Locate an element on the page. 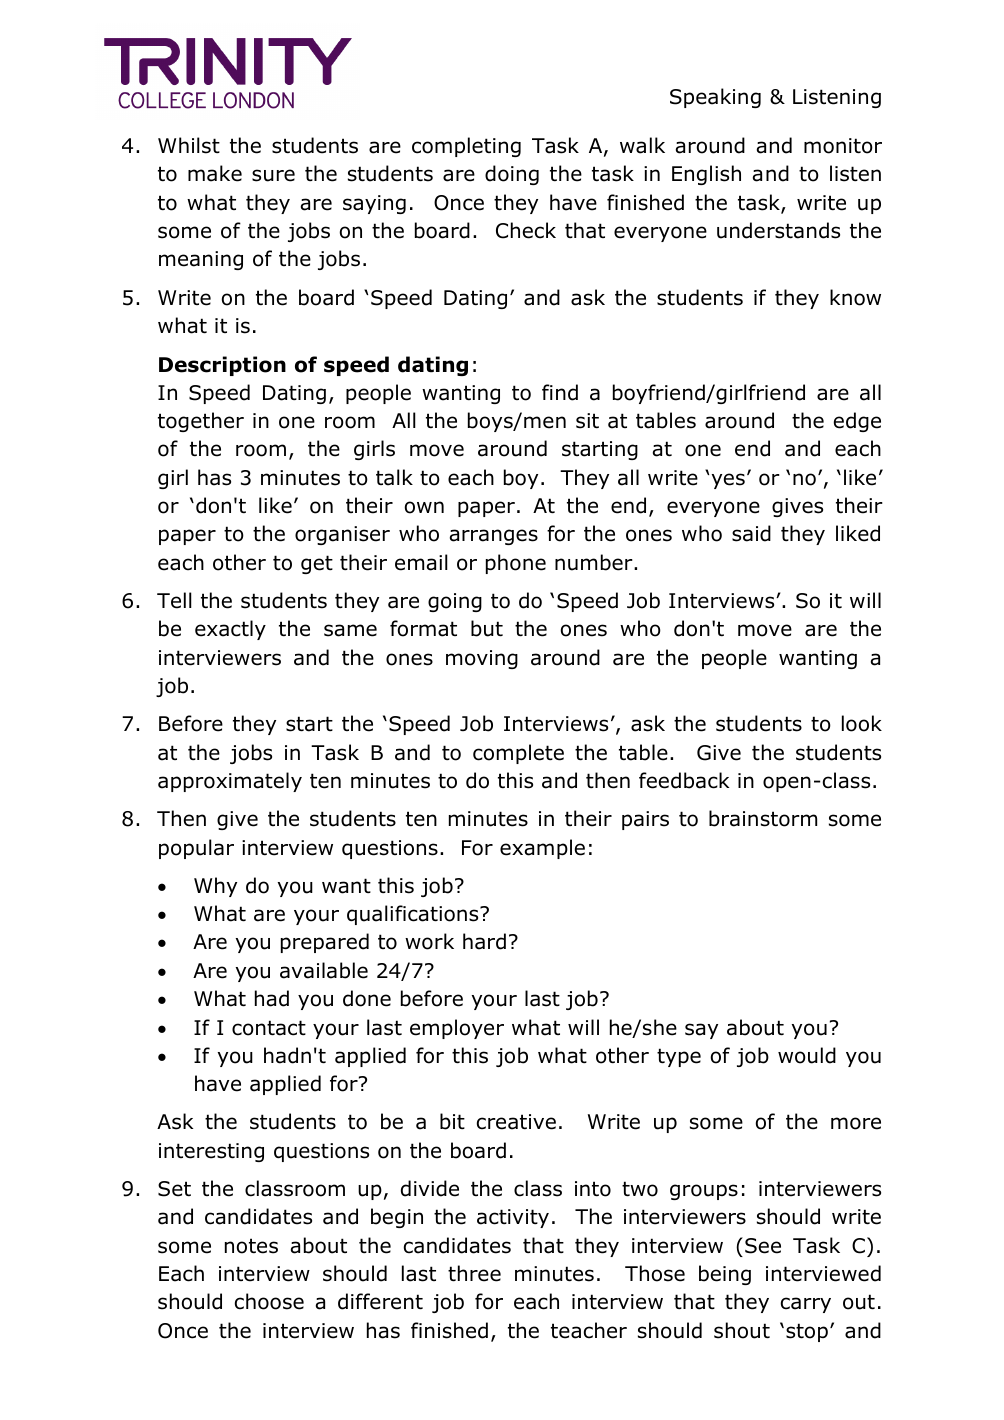  choose is located at coordinates (269, 1301).
